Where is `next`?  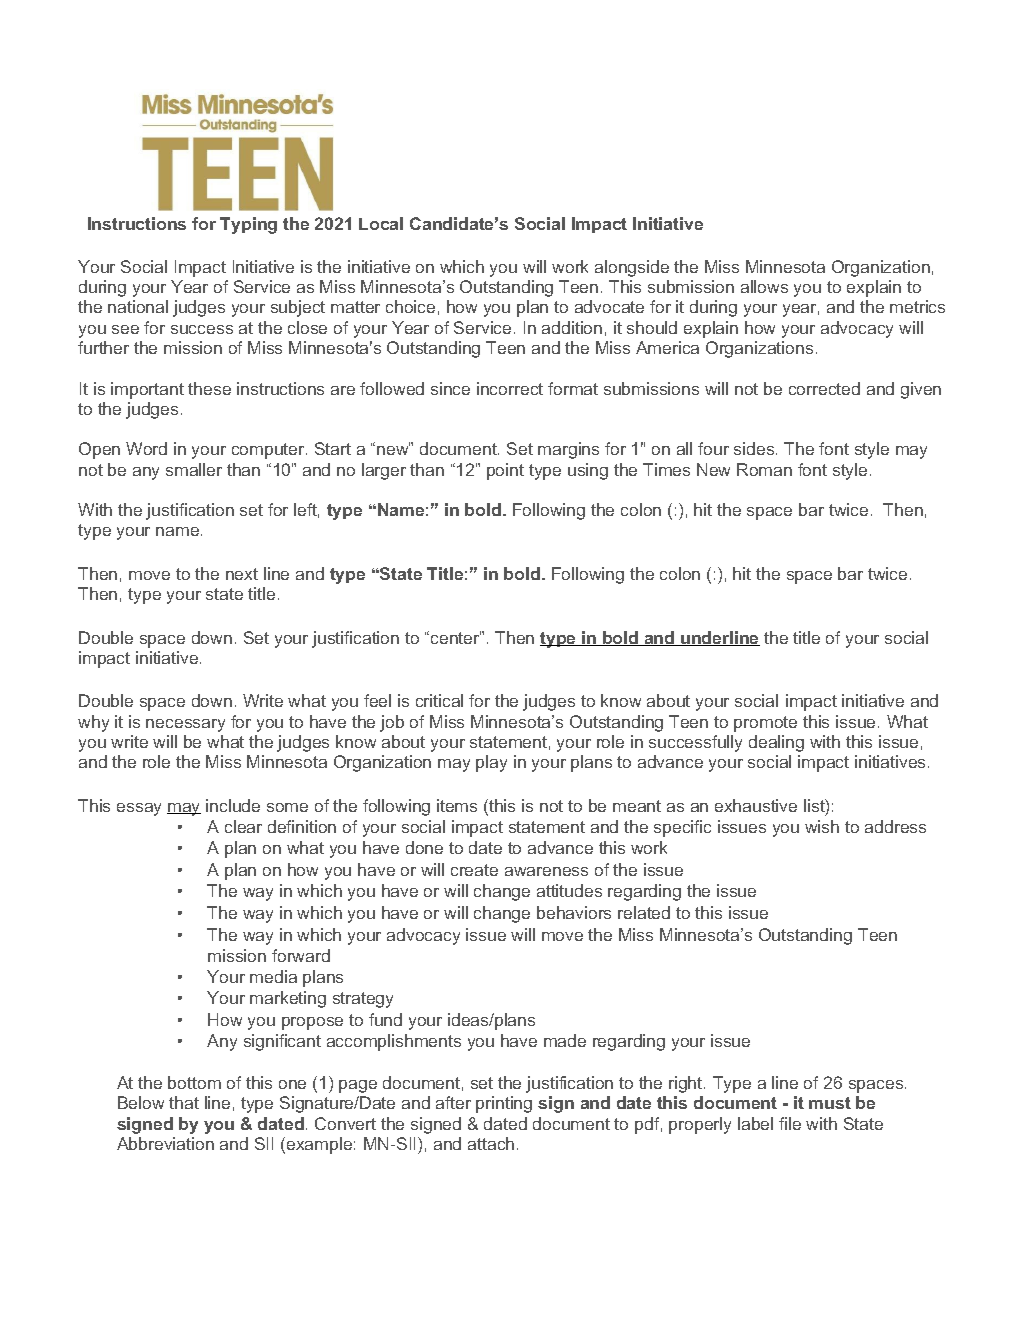 next is located at coordinates (242, 574).
